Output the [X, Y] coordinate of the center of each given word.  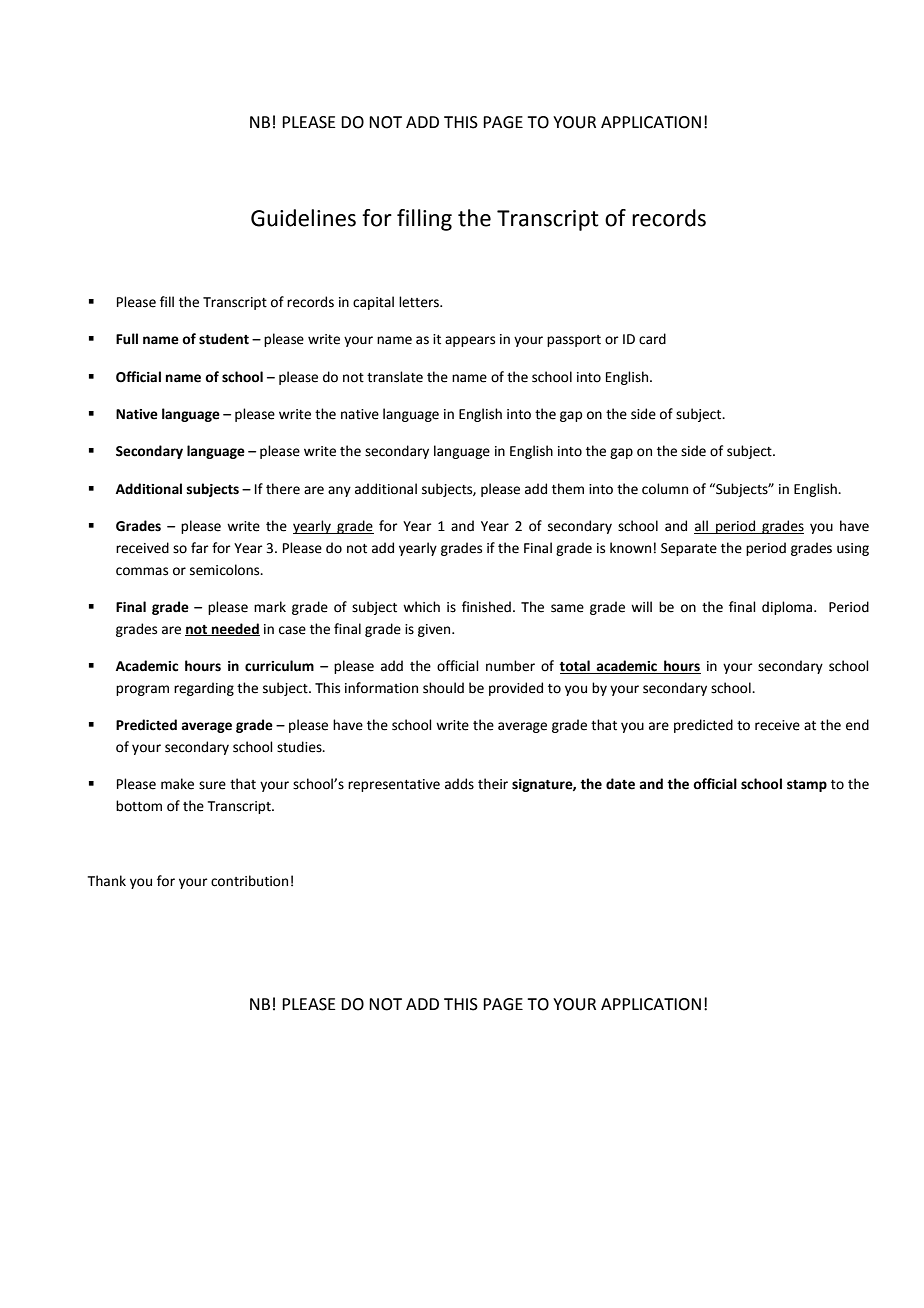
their [493, 784]
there [283, 489]
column [665, 489]
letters [420, 302]
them [568, 489]
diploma [788, 608]
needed [235, 629]
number [510, 666]
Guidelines [303, 218]
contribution [249, 881]
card [652, 339]
